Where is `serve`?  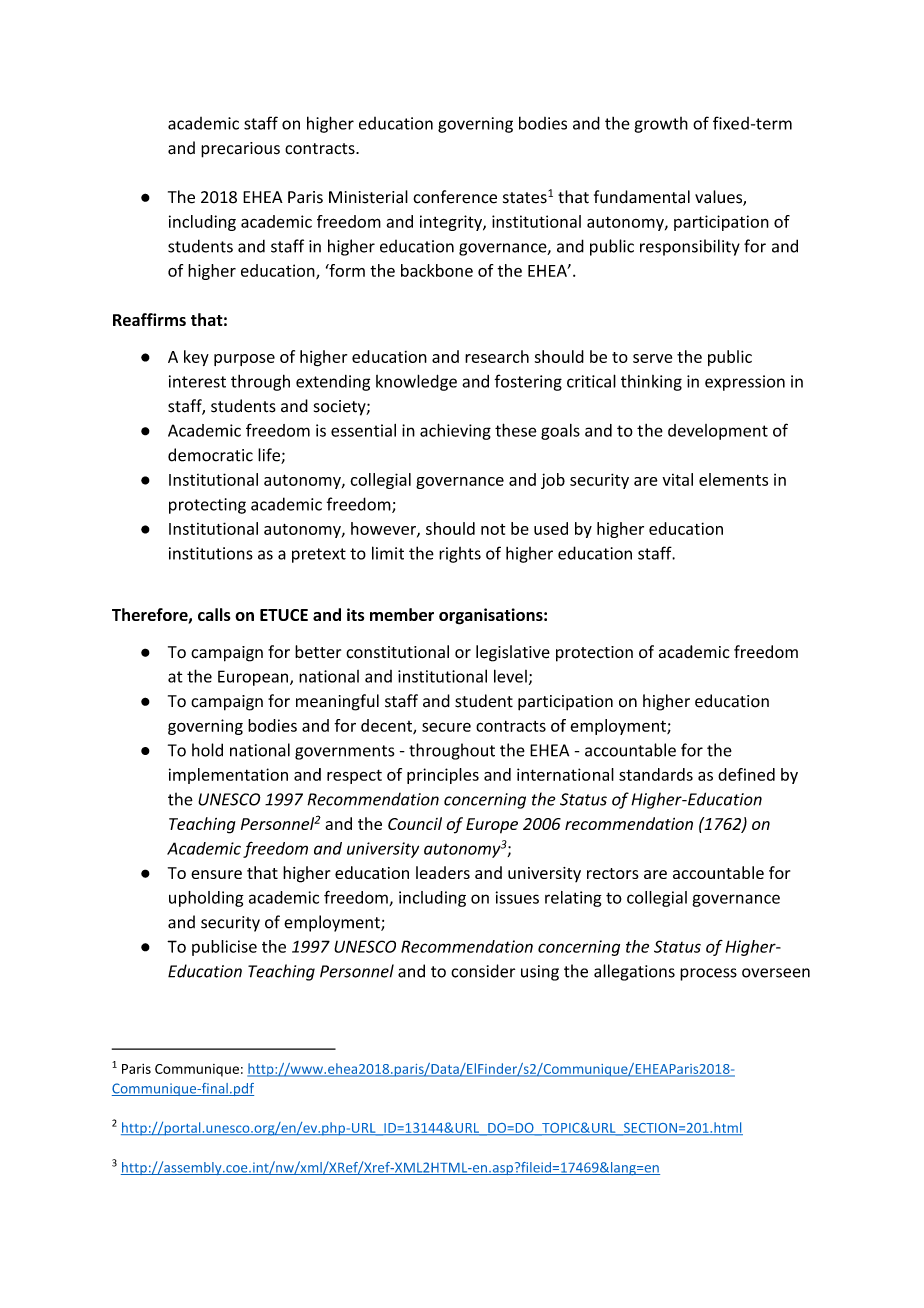
serve is located at coordinates (652, 358).
